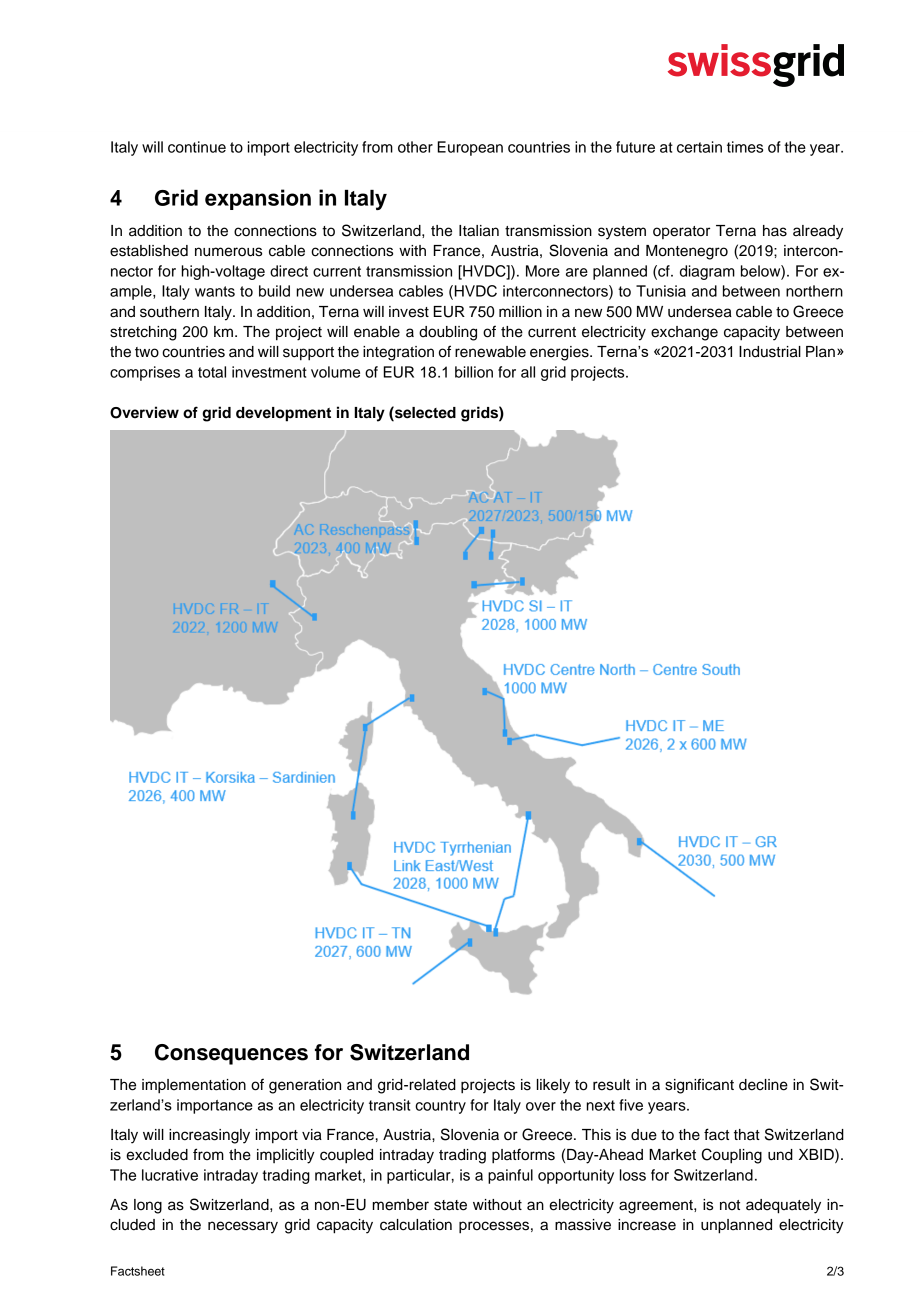 The height and width of the document is (1308, 924). What do you see at coordinates (470, 148) in the document?
I see `European` at bounding box center [470, 148].
